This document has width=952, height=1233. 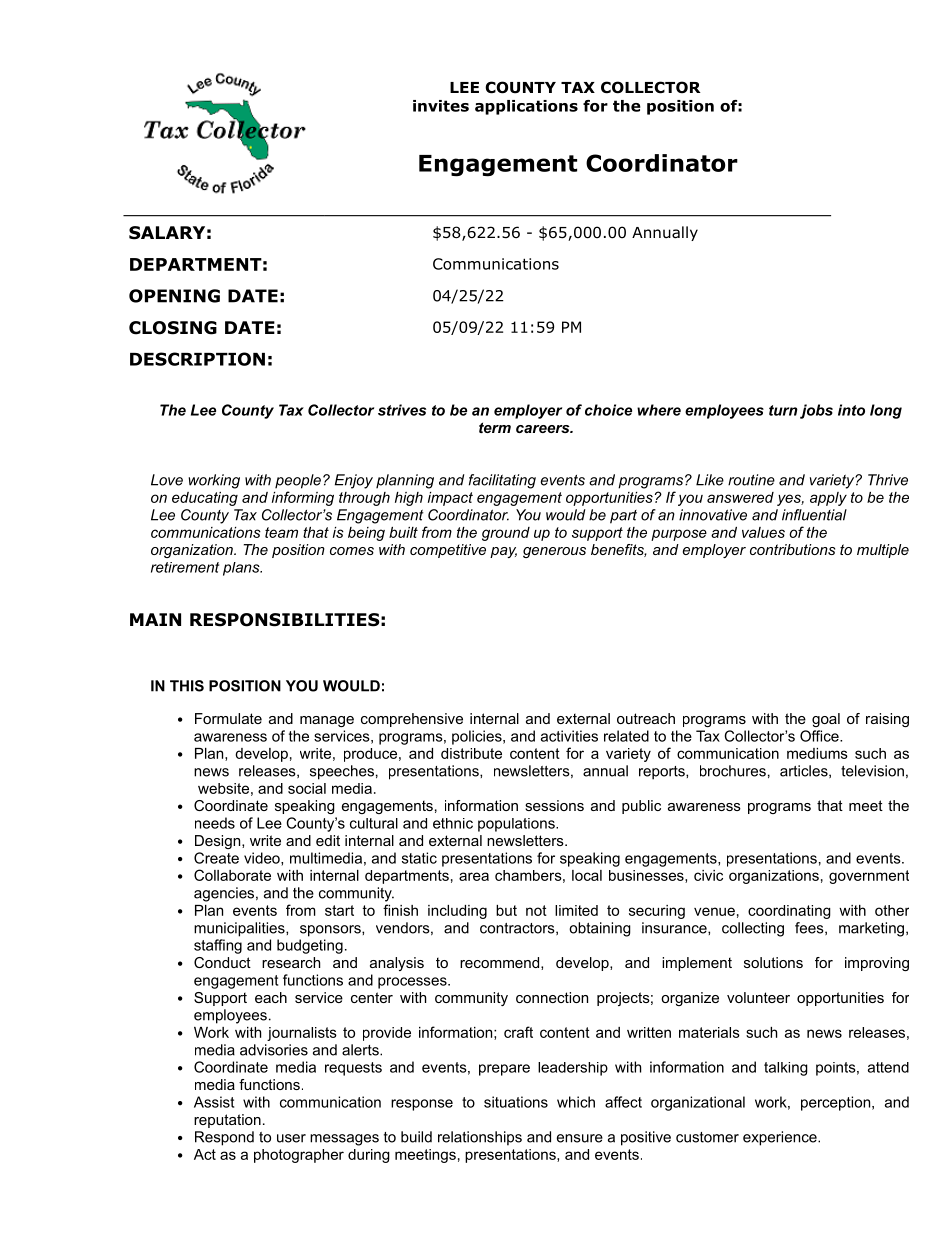 What do you see at coordinates (516, 1102) in the document?
I see `situations` at bounding box center [516, 1102].
